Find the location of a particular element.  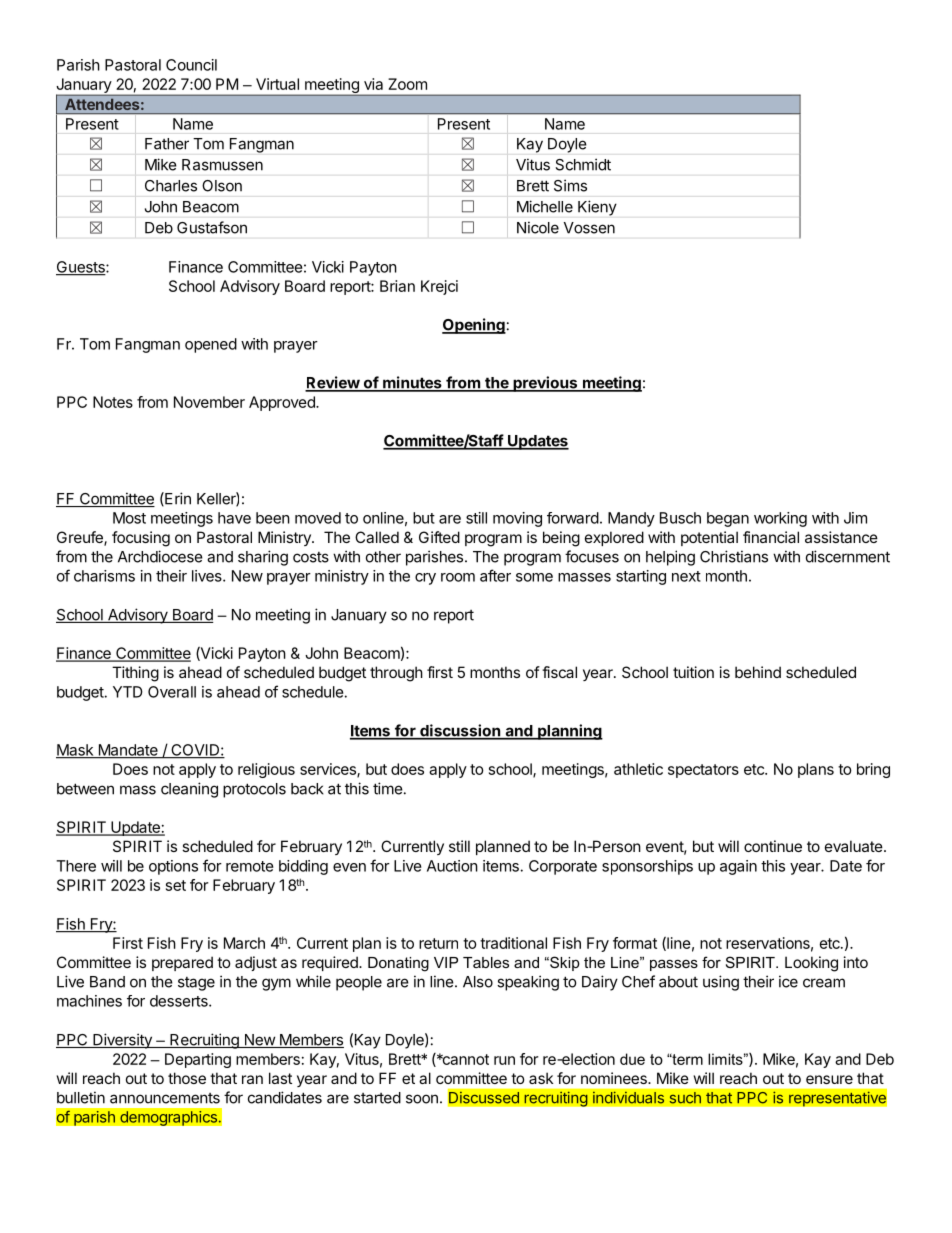

Nicole is located at coordinates (538, 227).
